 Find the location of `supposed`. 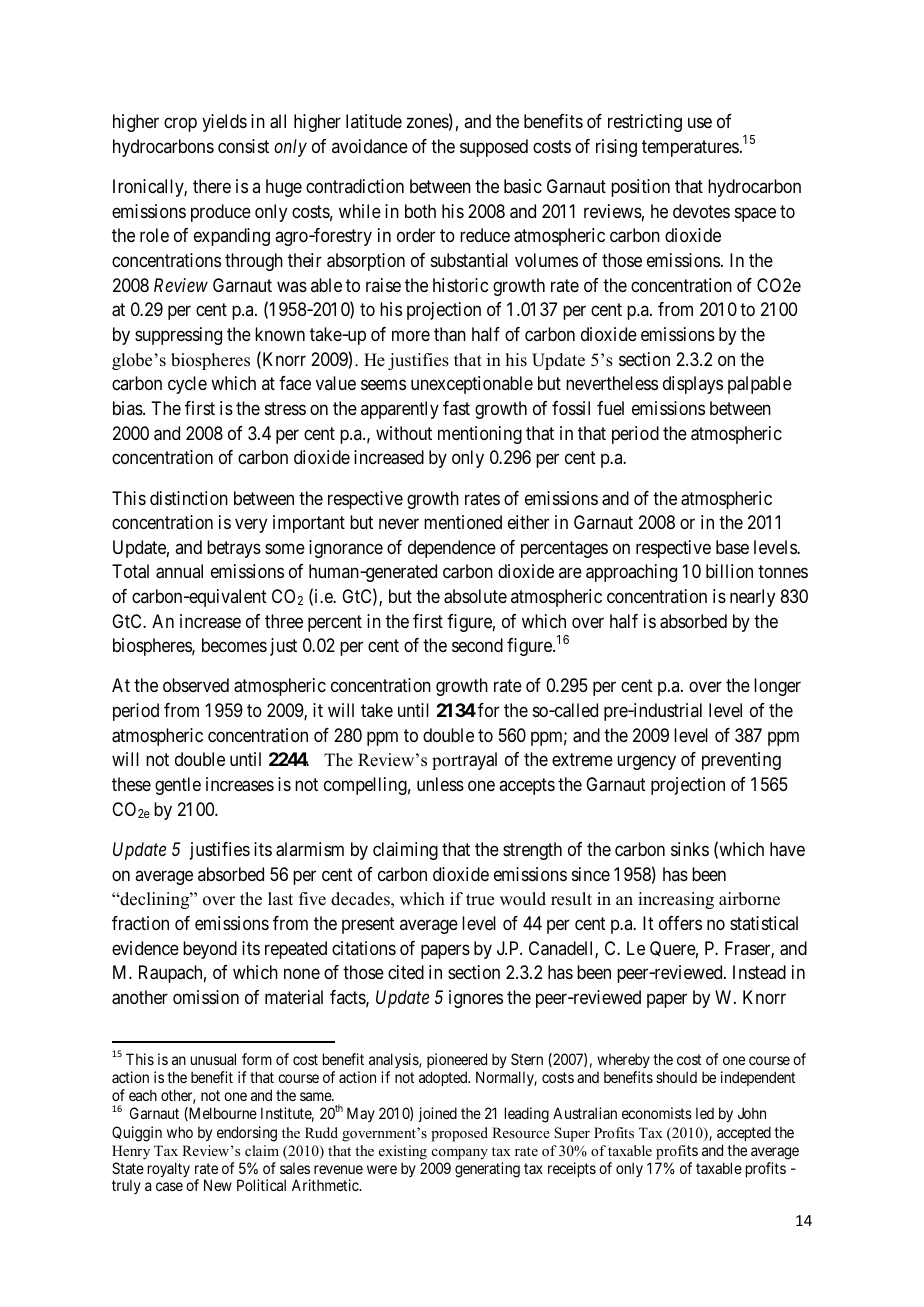

supposed is located at coordinates (494, 148).
